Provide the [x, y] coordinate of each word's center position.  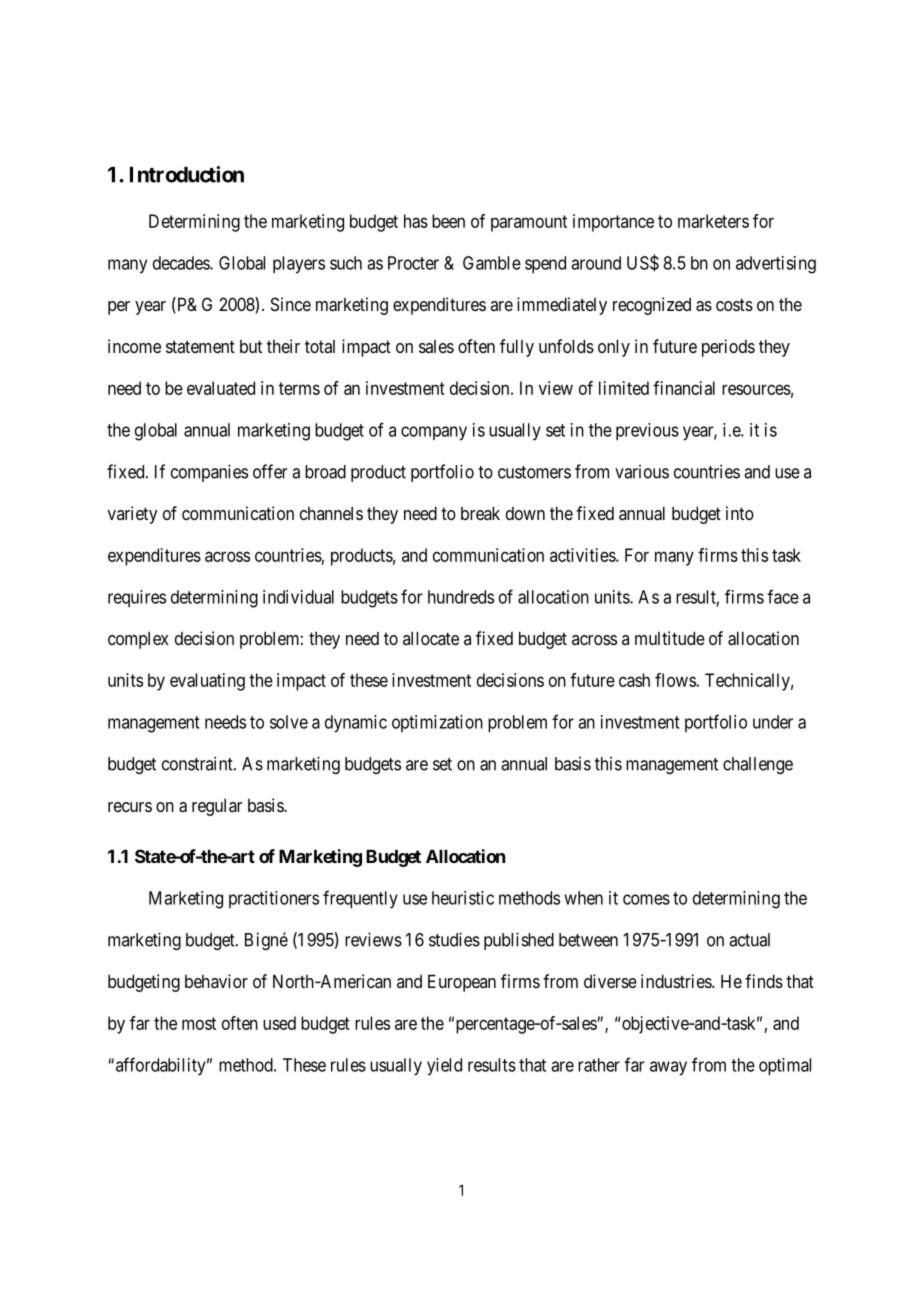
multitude [670, 638]
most [199, 1023]
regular [217, 807]
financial [684, 388]
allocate [431, 638]
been [448, 221]
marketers [713, 221]
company [434, 433]
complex [138, 640]
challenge [758, 765]
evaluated [221, 388]
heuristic [463, 898]
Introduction [187, 174]
